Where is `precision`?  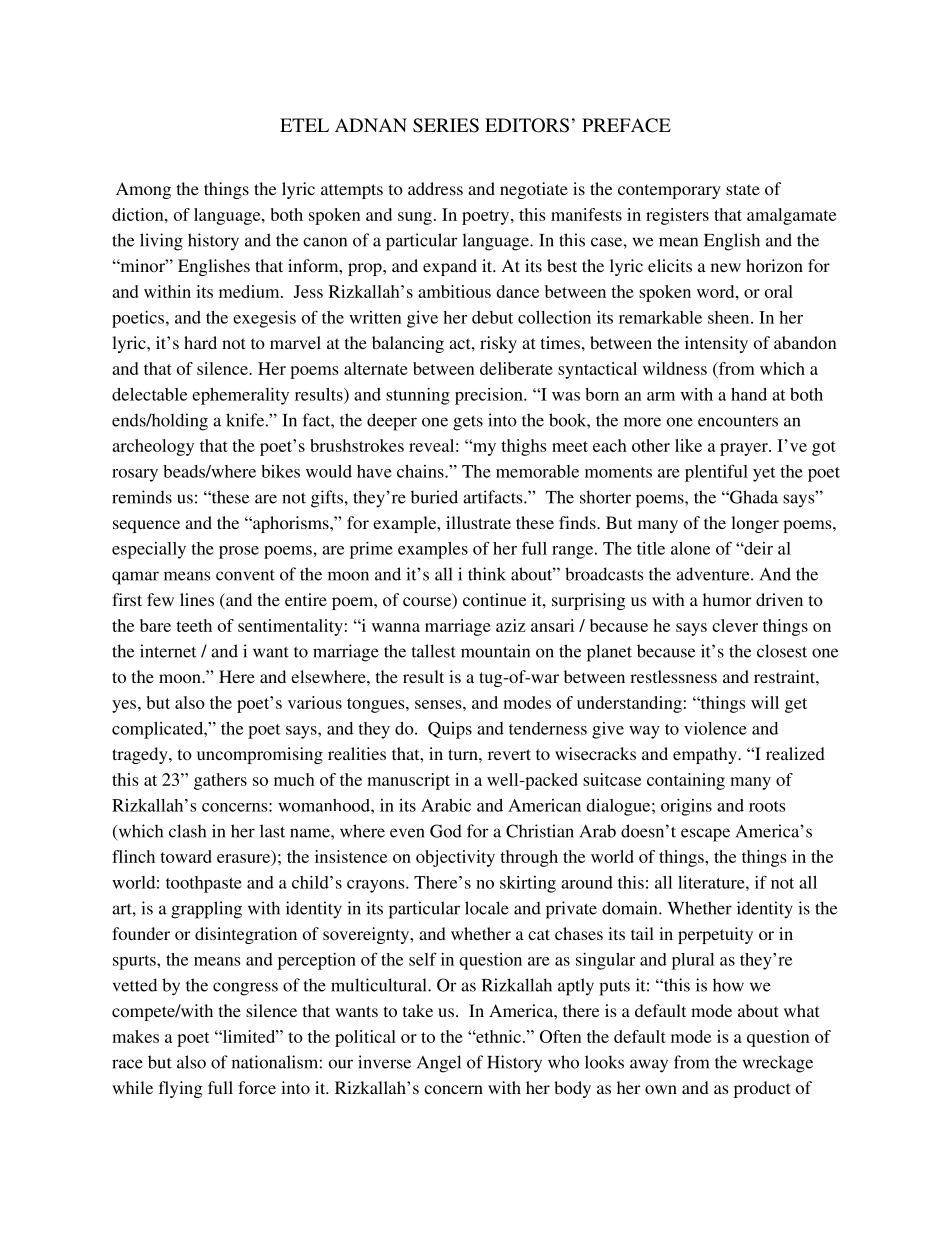
precision is located at coordinates (490, 396).
